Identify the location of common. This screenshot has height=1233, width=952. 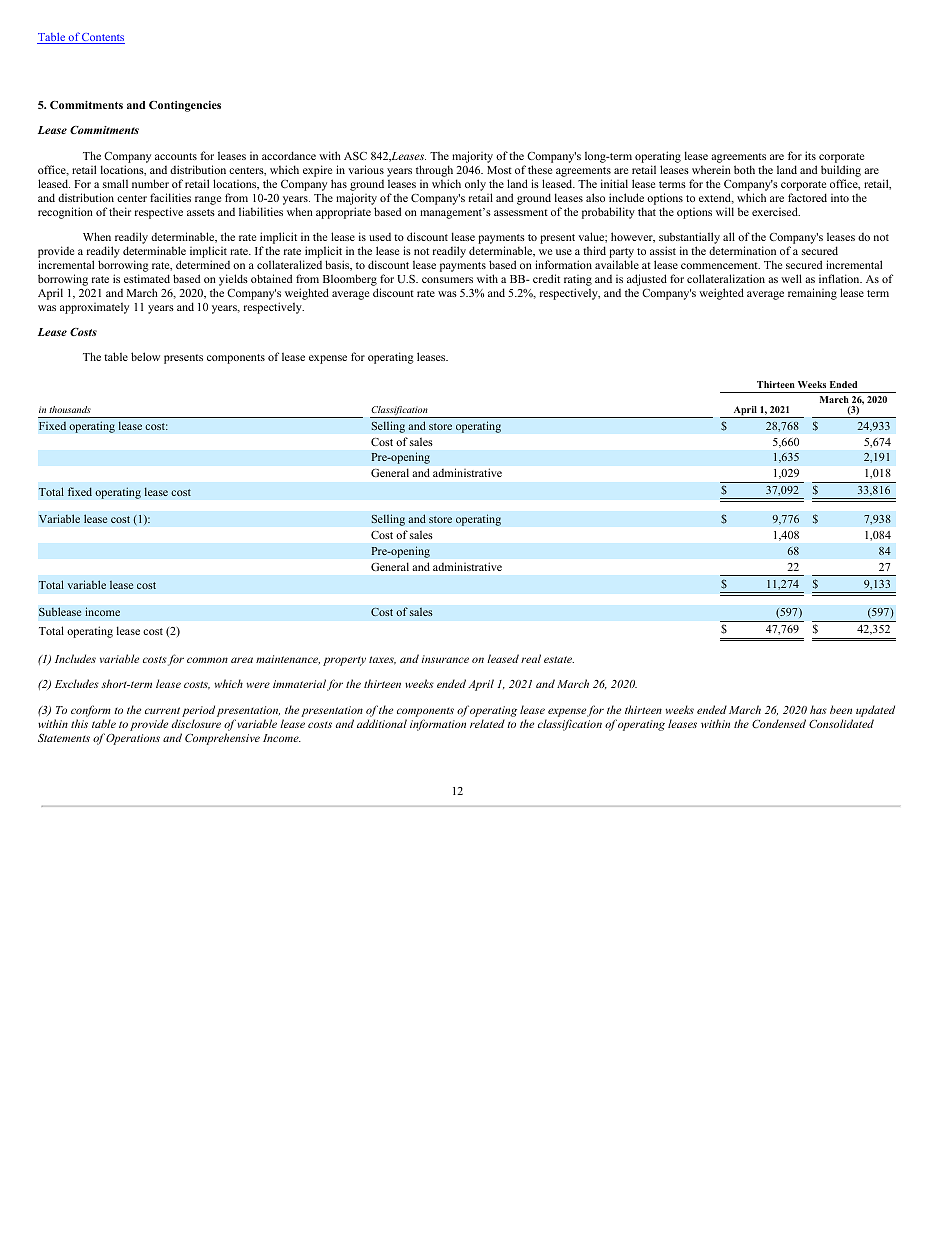
(207, 660).
